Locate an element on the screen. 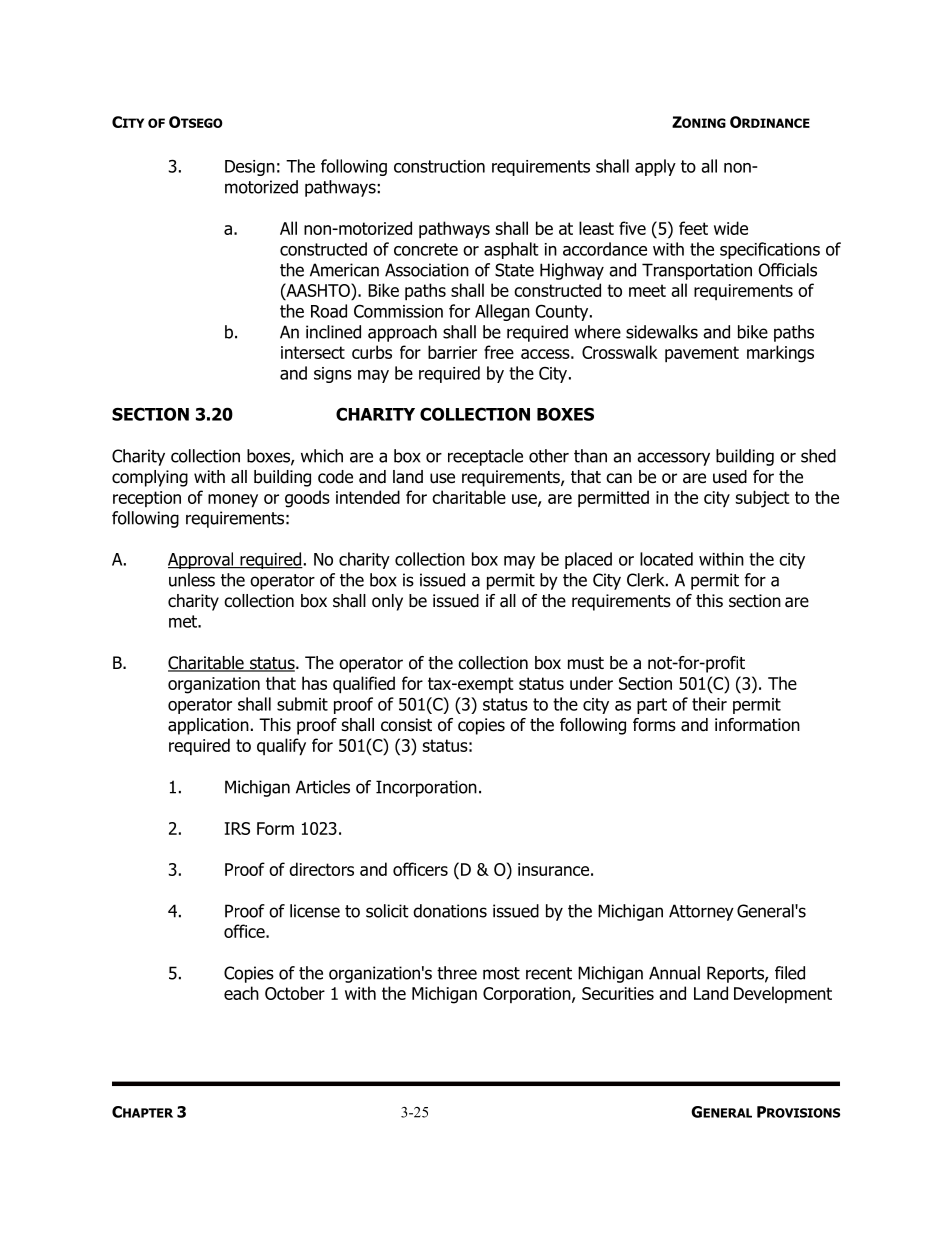  application is located at coordinates (208, 726).
